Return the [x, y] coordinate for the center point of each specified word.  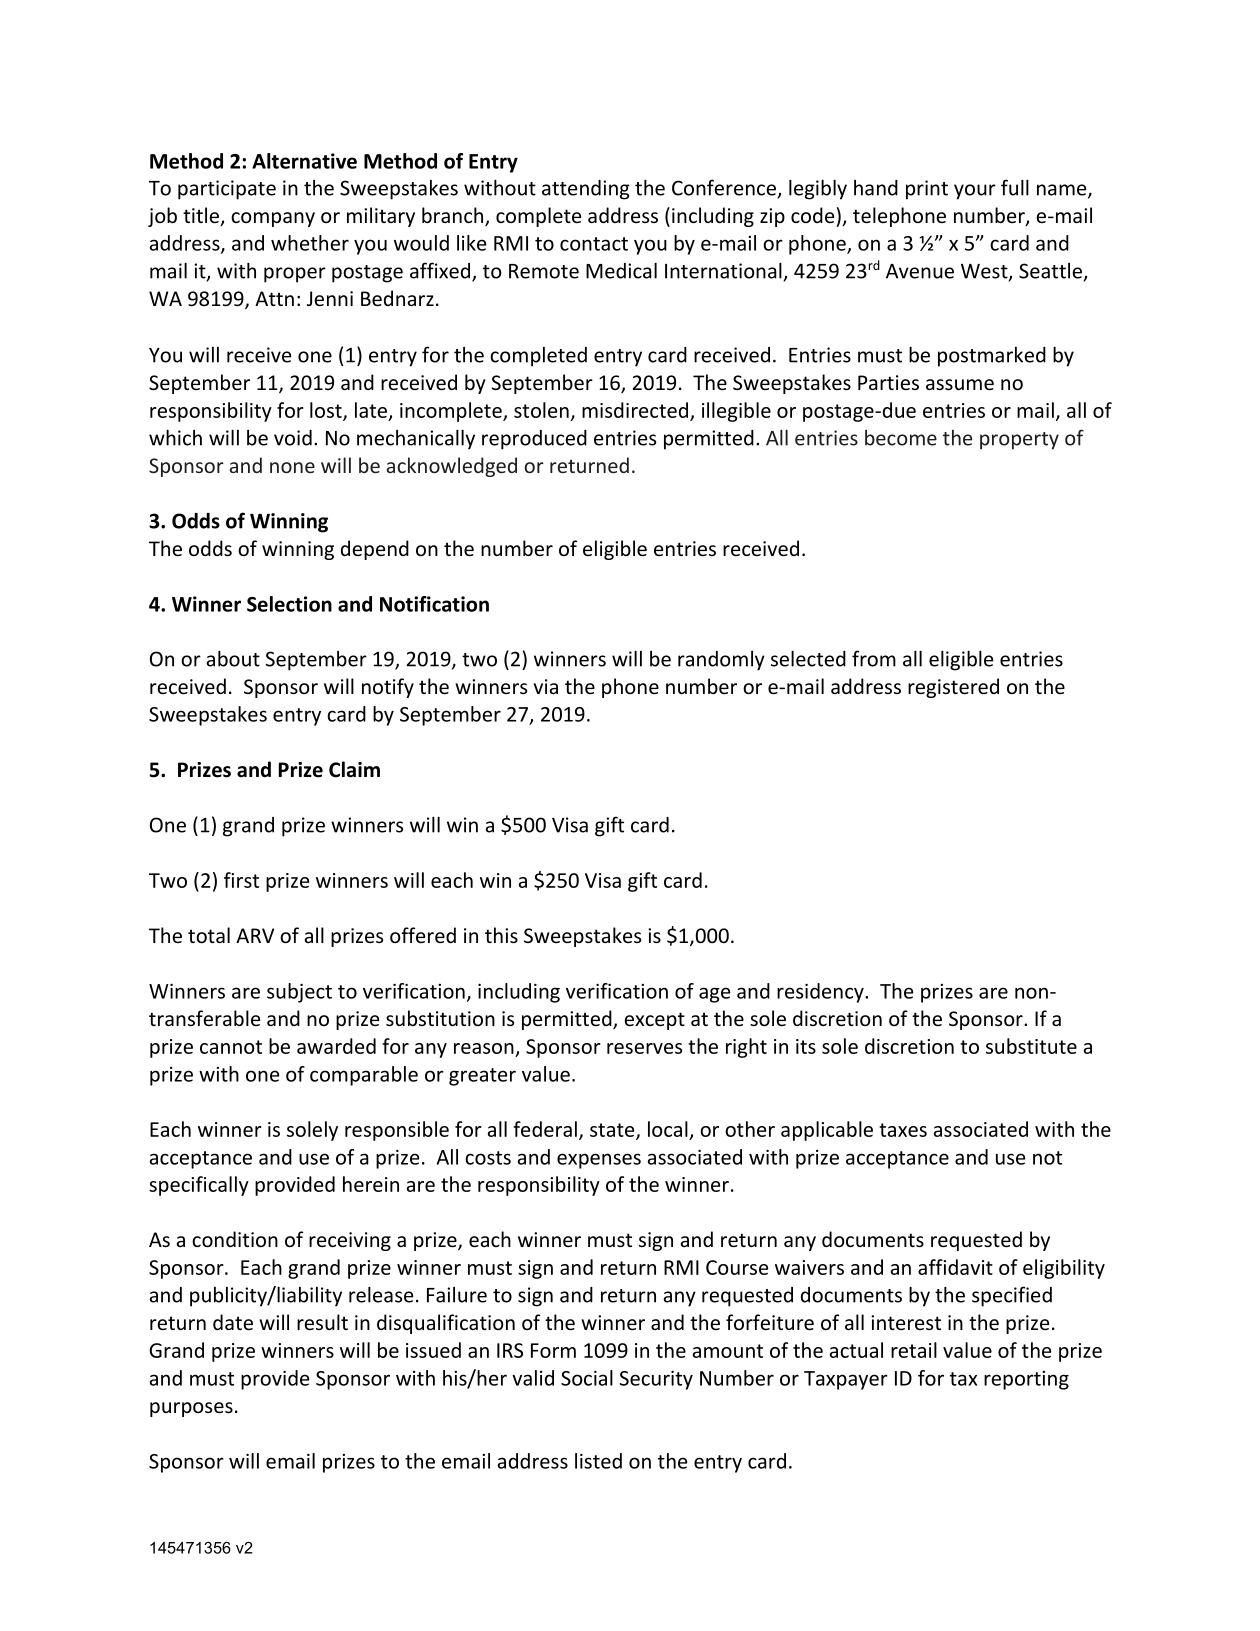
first [241, 880]
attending [586, 190]
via [546, 686]
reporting [1026, 1380]
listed [598, 1461]
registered [953, 688]
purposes [191, 1409]
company [273, 219]
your [975, 192]
